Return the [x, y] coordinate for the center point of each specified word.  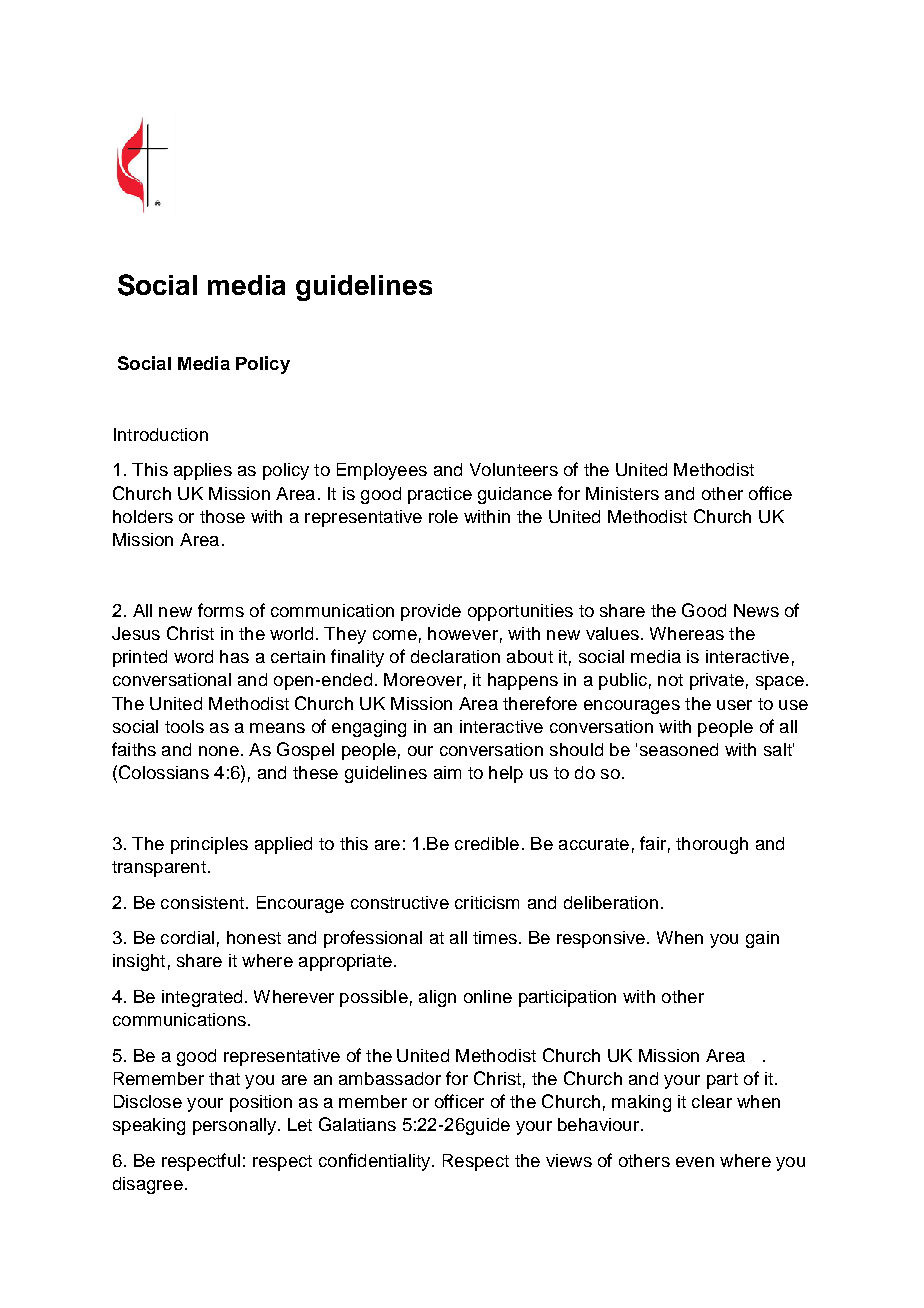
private [717, 681]
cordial [187, 937]
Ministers [622, 493]
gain [762, 939]
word [193, 656]
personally [236, 1126]
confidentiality [376, 1162]
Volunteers [514, 469]
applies [203, 471]
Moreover [423, 679]
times [495, 937]
